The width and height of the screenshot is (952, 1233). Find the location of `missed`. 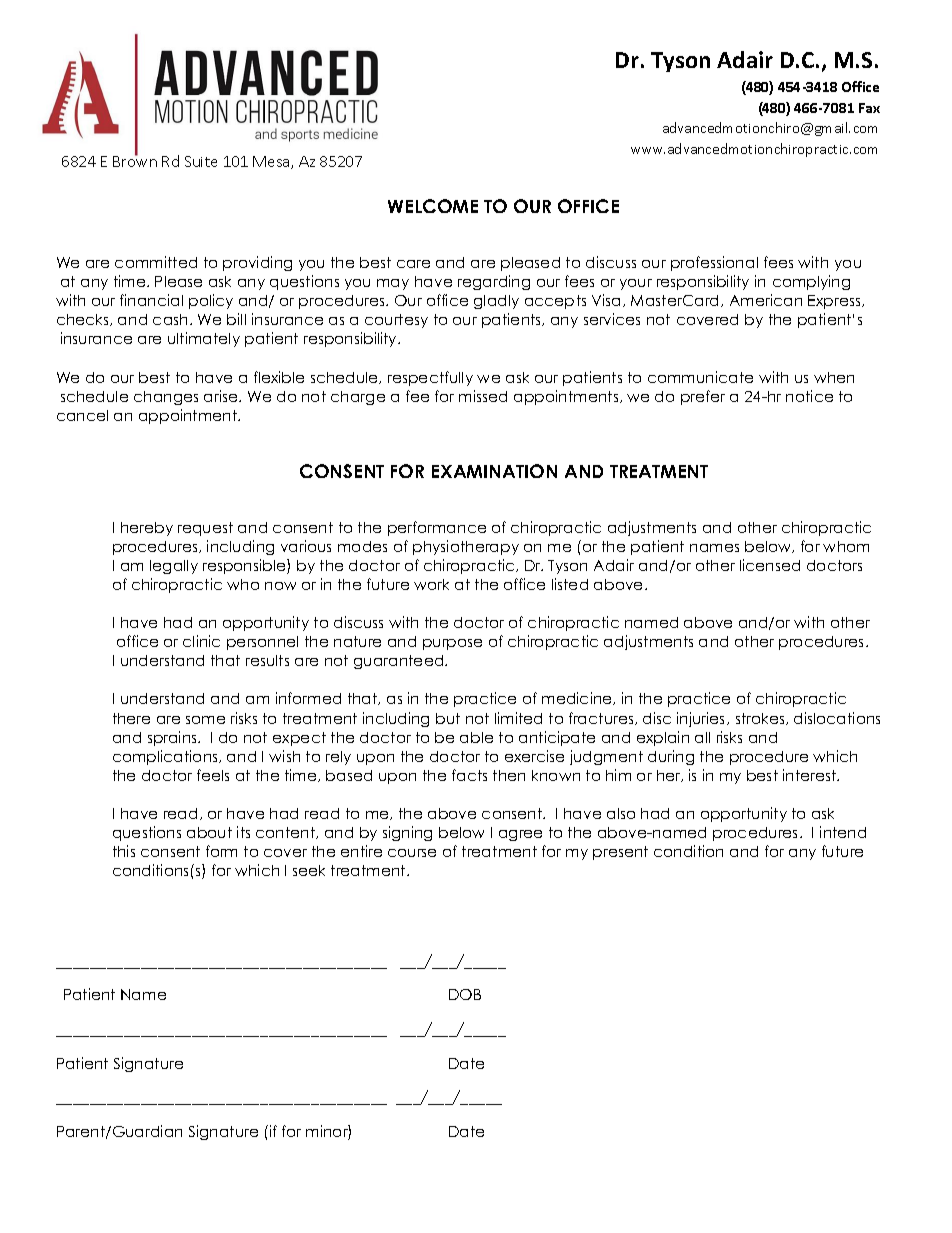

missed is located at coordinates (483, 396).
